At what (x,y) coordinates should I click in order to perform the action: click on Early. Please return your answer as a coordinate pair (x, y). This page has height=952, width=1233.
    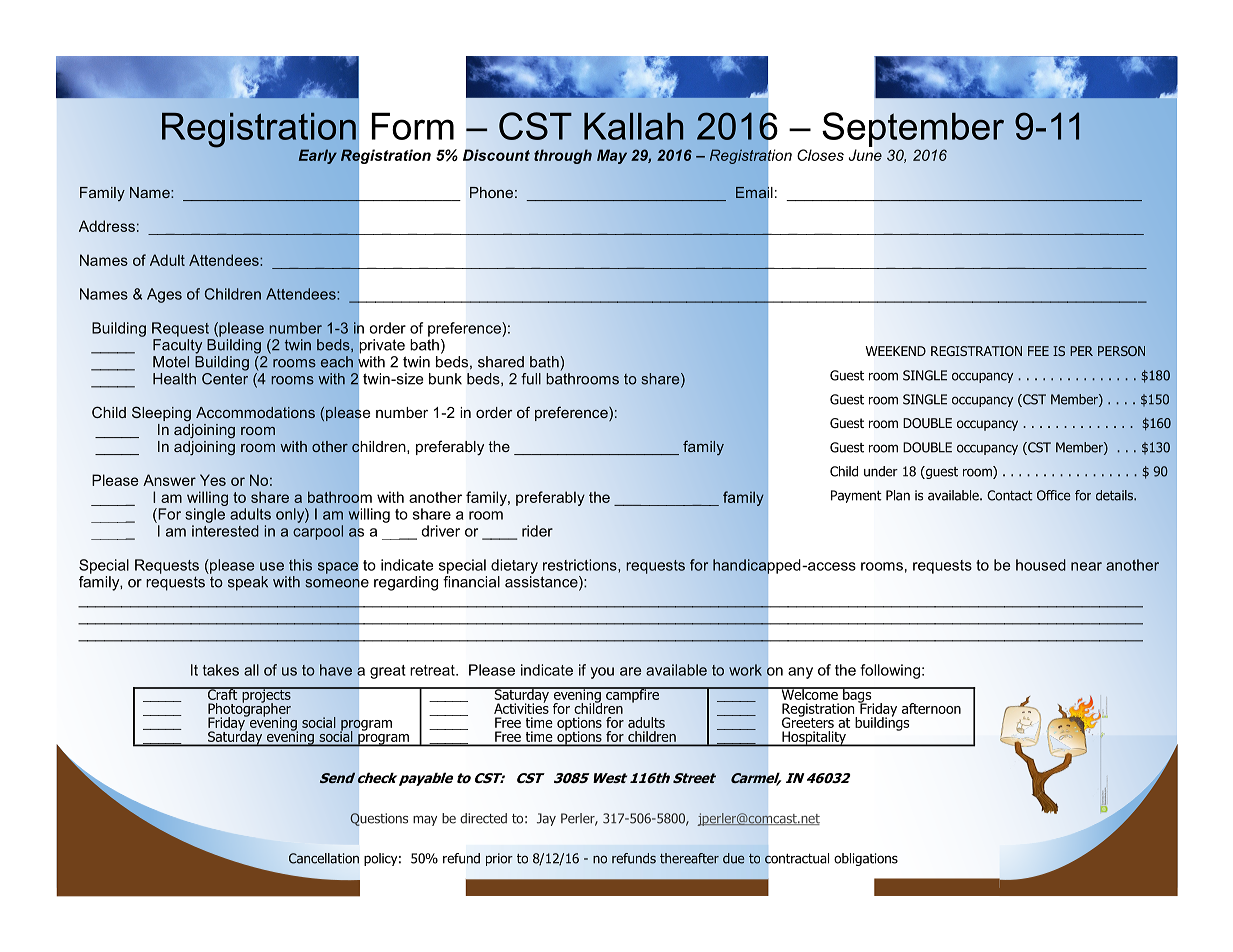
    Looking at the image, I should click on (318, 156).
